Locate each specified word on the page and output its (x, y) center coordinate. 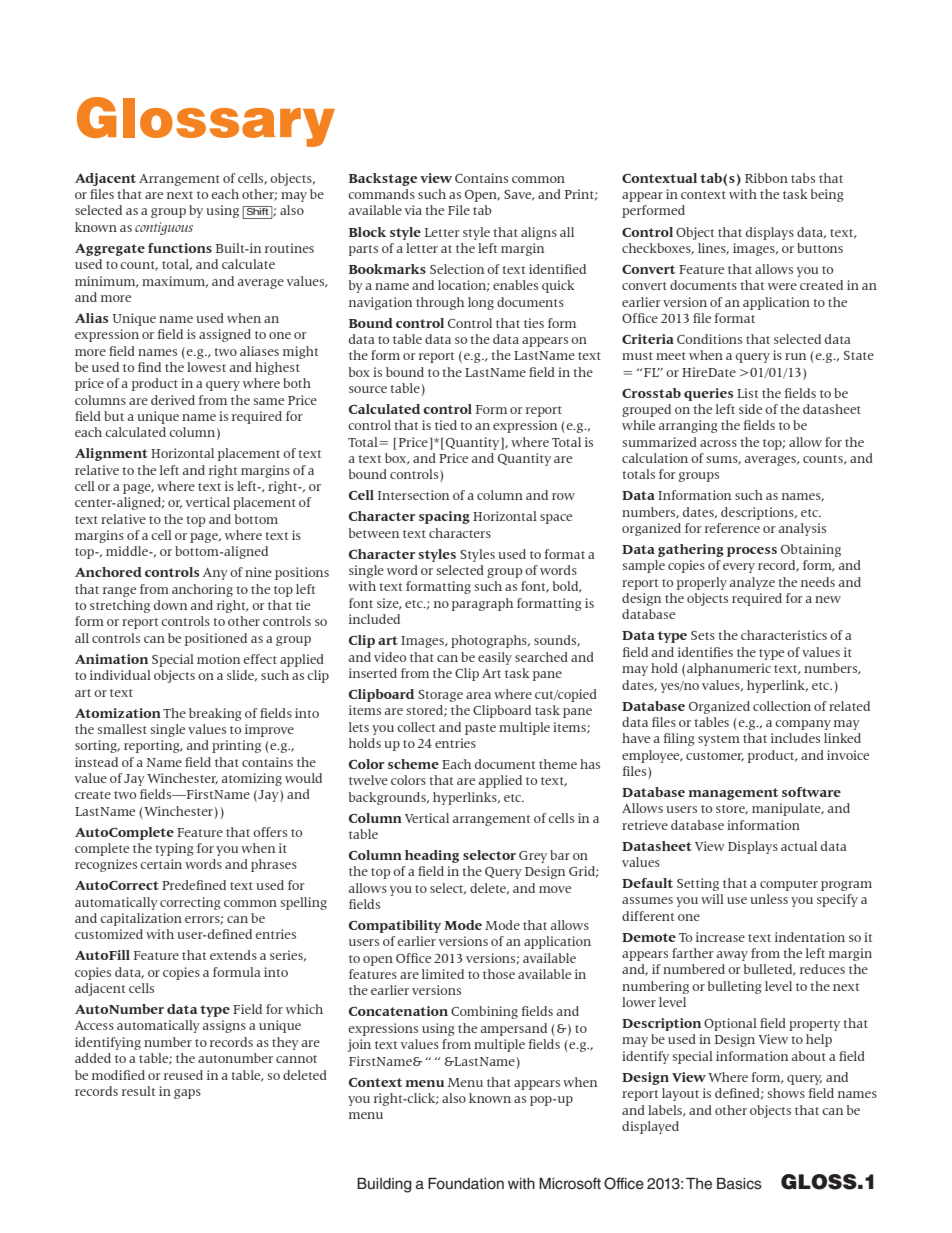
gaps (187, 1094)
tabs (803, 178)
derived (173, 400)
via (413, 210)
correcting (190, 903)
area (478, 695)
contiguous (164, 228)
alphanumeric (729, 669)
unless (769, 899)
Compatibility (395, 926)
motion (218, 659)
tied (446, 425)
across (718, 443)
